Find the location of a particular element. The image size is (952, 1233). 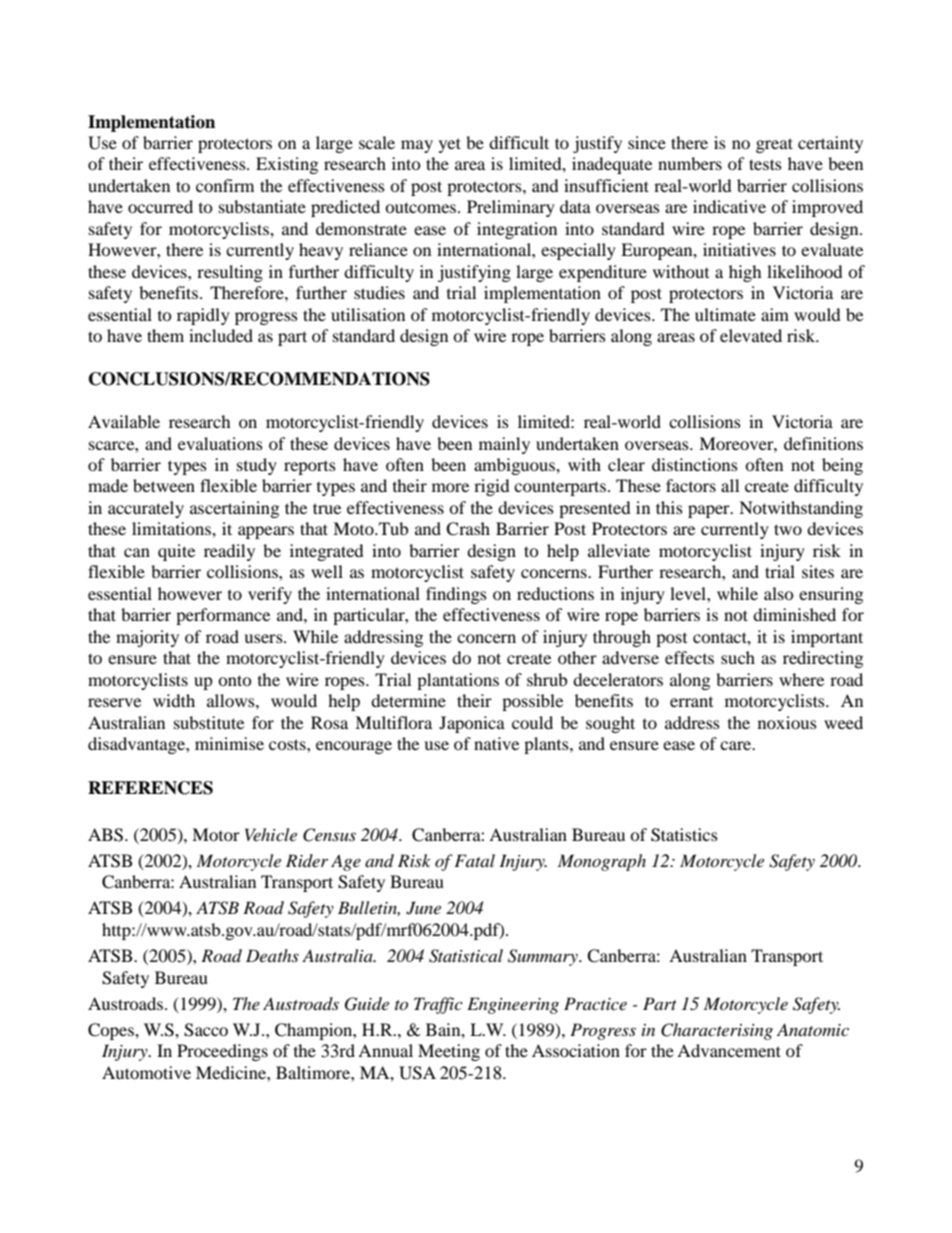

Available is located at coordinates (124, 421).
